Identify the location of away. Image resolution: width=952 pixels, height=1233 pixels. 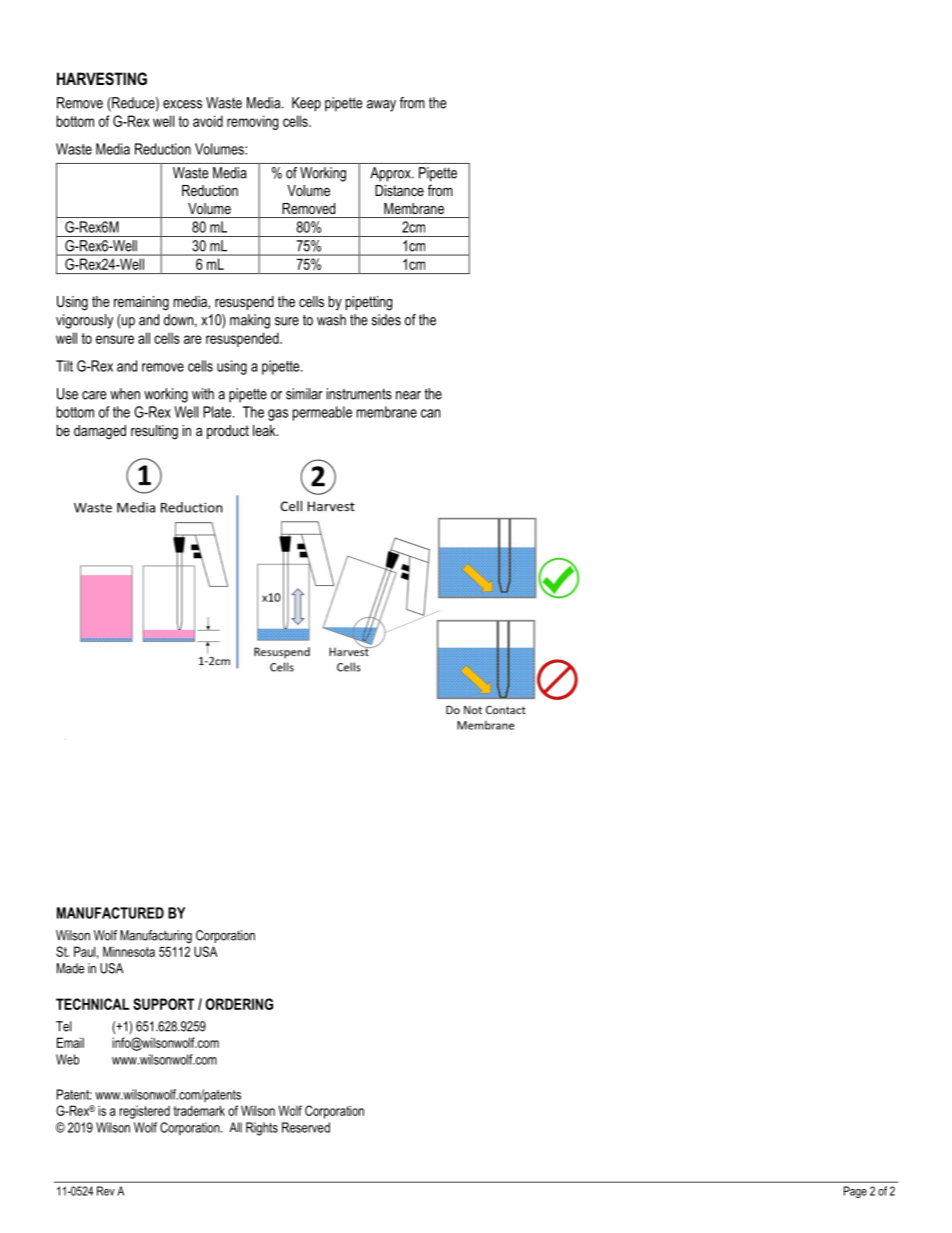
(381, 106).
